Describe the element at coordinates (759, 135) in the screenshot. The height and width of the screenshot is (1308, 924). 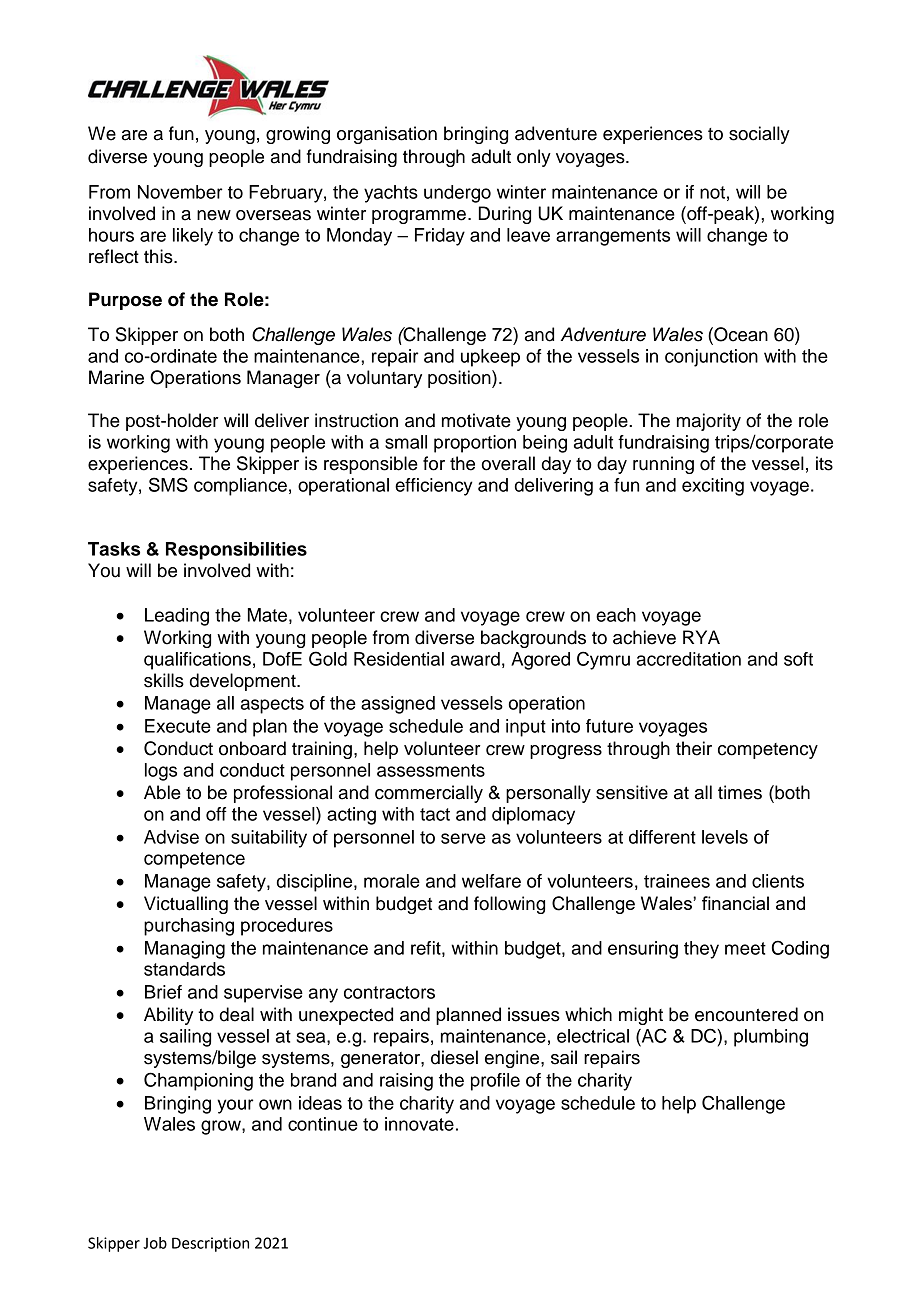
I see `socially` at that location.
